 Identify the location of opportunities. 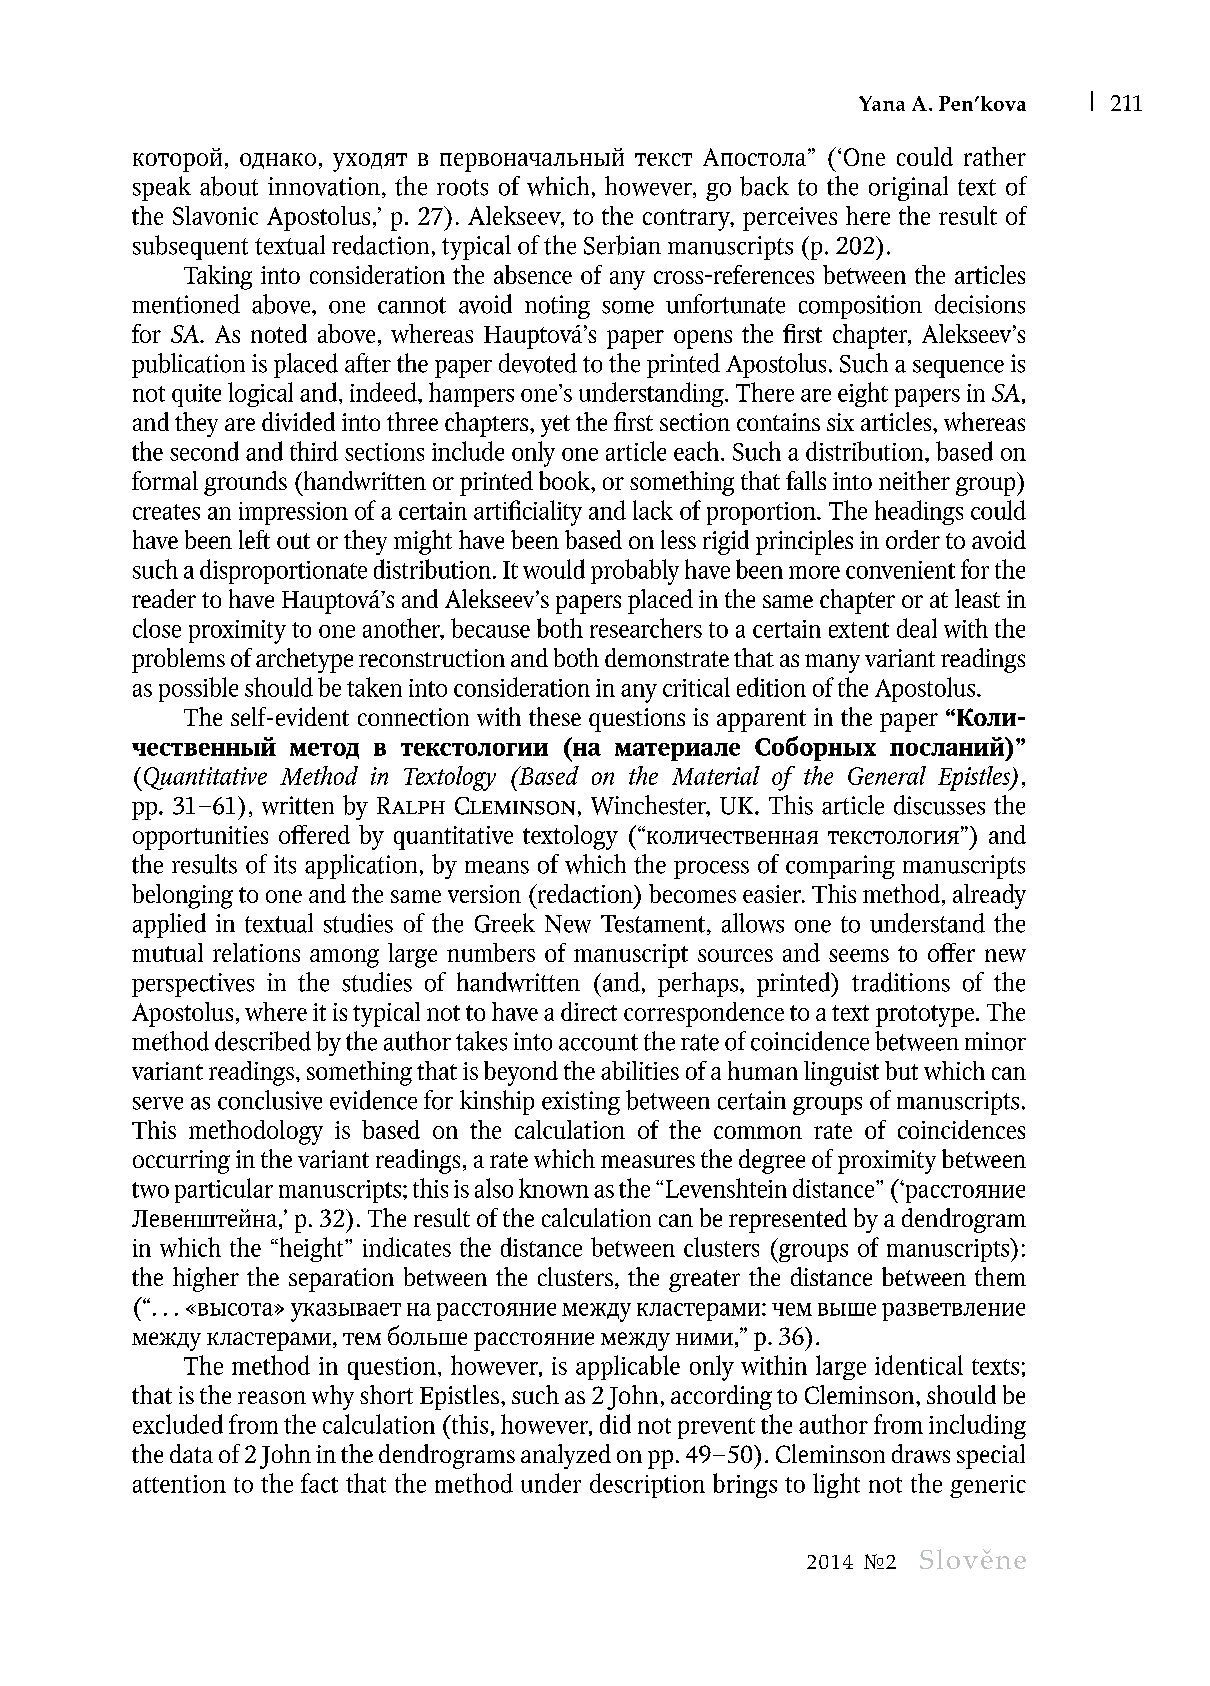
(200, 838).
